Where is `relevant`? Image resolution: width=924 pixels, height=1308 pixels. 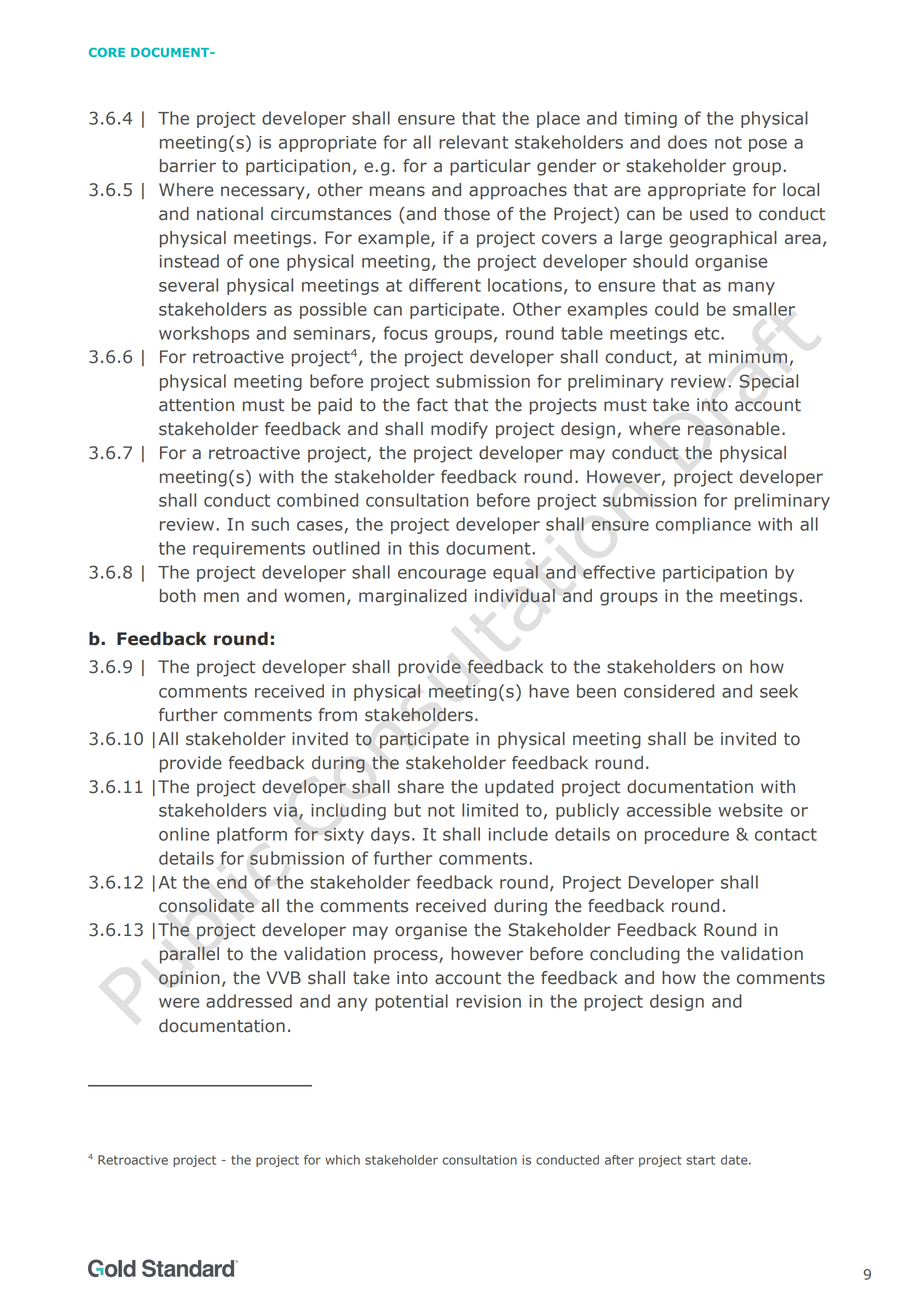
relevant is located at coordinates (473, 142).
